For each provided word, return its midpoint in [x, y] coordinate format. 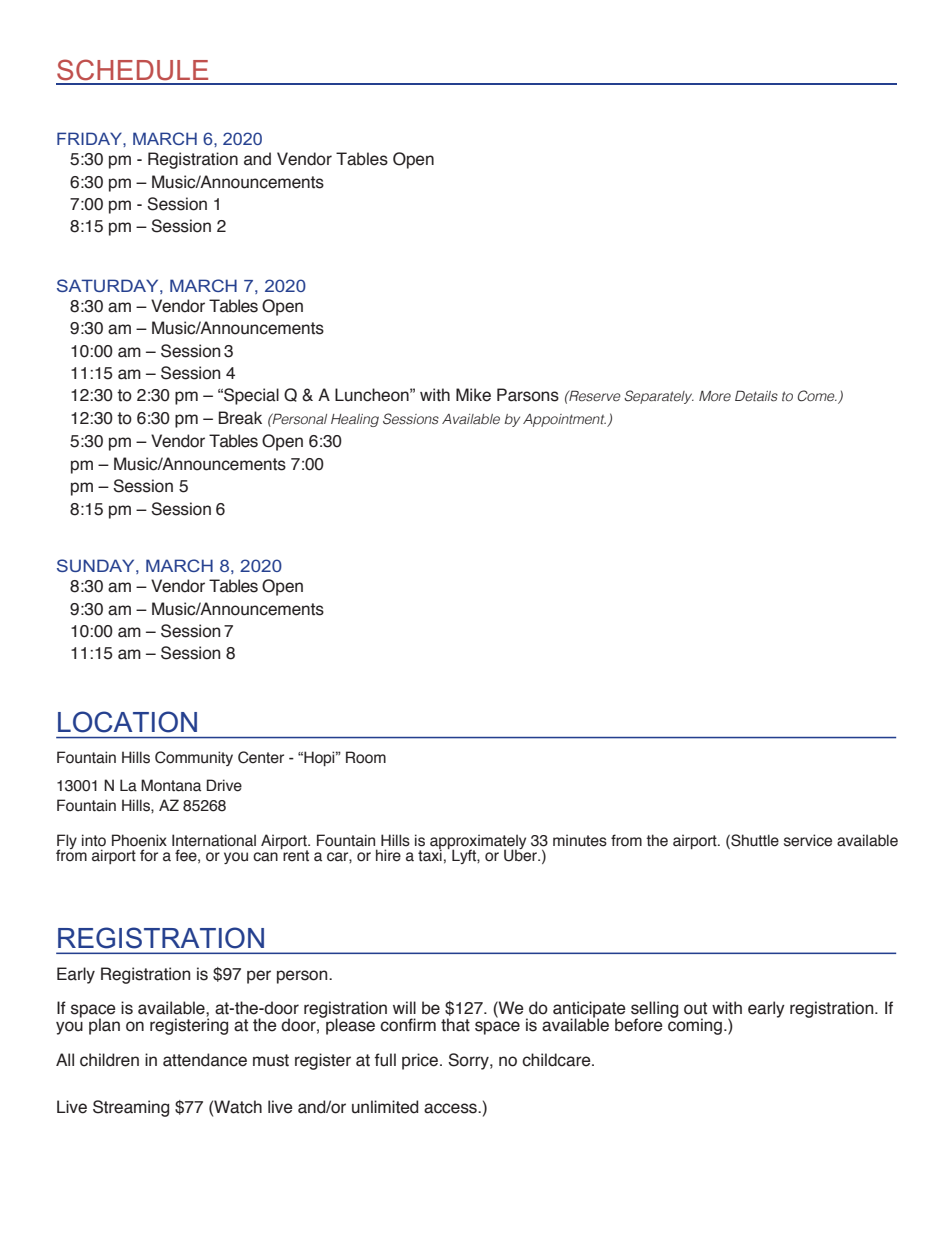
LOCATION [127, 722]
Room [366, 757]
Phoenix [139, 840]
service [808, 840]
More [715, 396]
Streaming [131, 1108]
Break [240, 418]
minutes [580, 840]
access [451, 1108]
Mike [473, 395]
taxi [430, 854]
